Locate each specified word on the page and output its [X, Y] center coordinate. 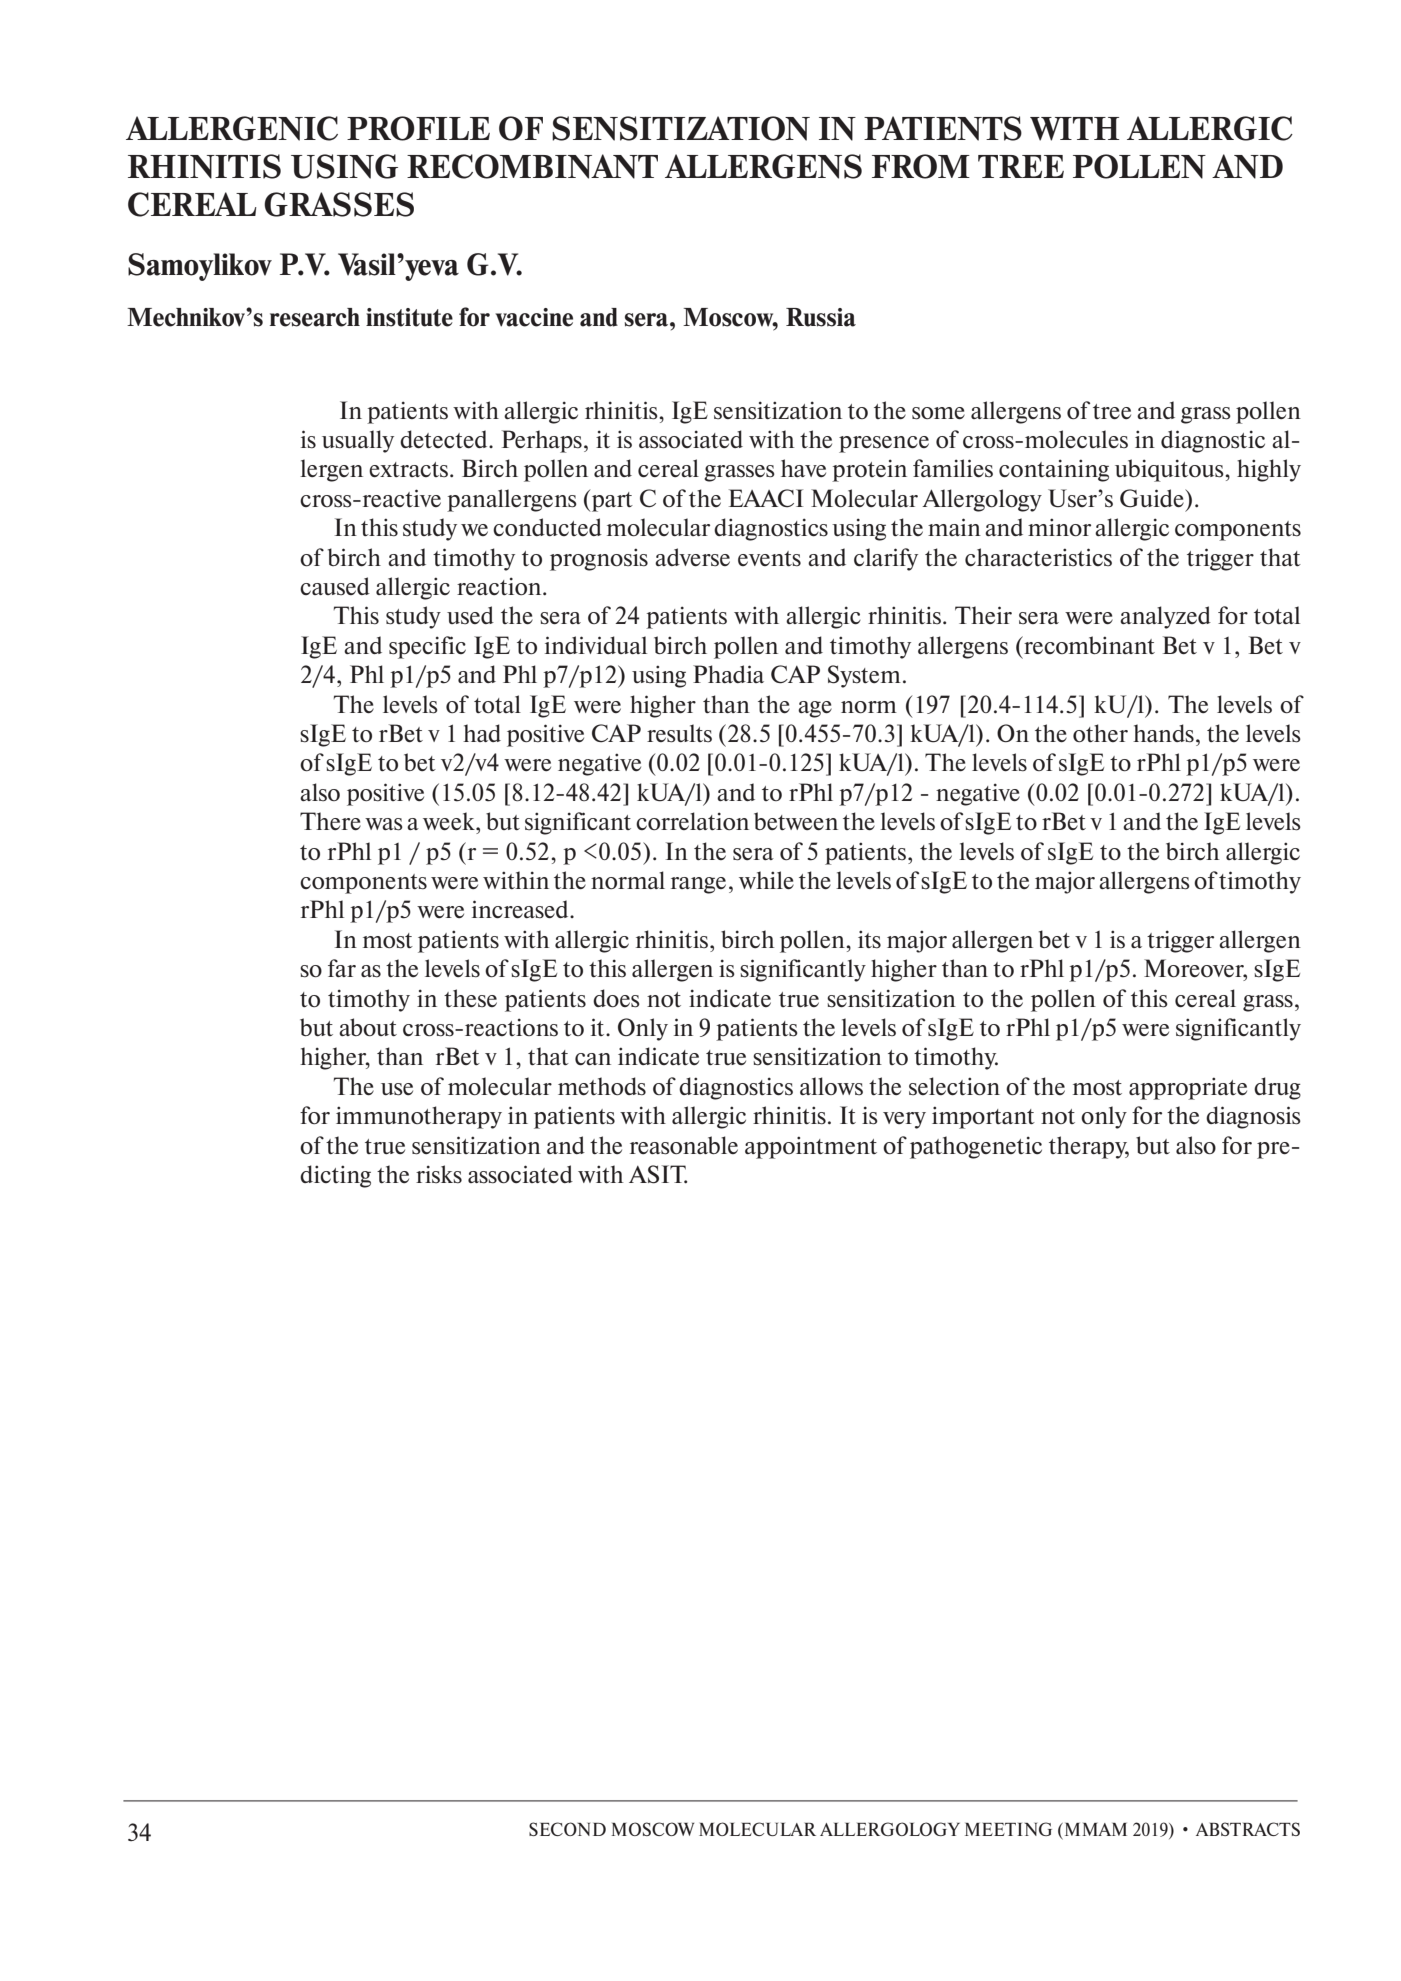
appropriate [1188, 1088]
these [470, 998]
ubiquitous [1170, 470]
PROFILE [418, 128]
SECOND [567, 1829]
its [869, 939]
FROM [921, 166]
